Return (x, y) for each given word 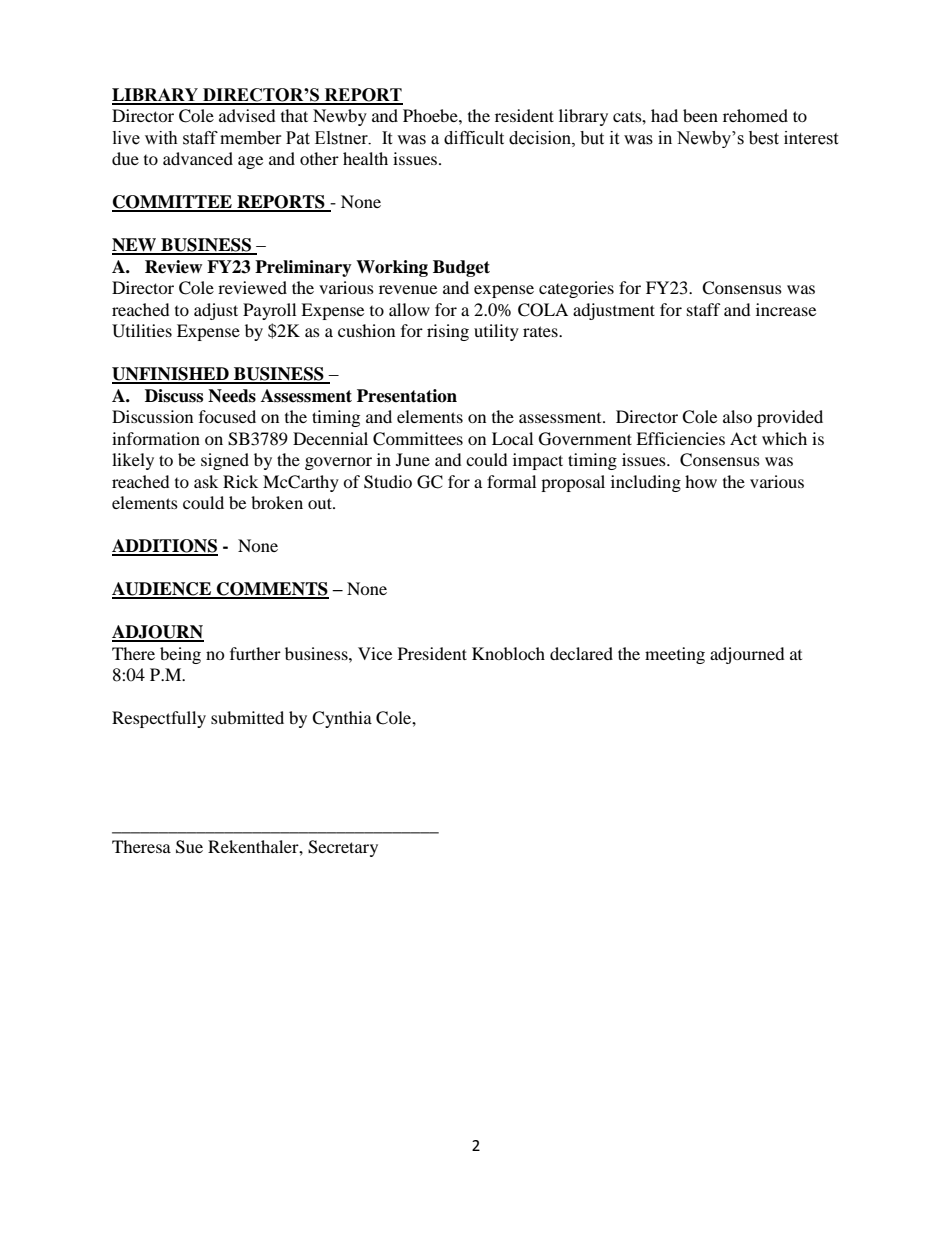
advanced (198, 158)
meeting (675, 655)
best (764, 138)
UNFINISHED (171, 375)
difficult (474, 138)
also (737, 416)
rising (448, 332)
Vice (375, 653)
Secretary (343, 848)
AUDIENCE (162, 590)
